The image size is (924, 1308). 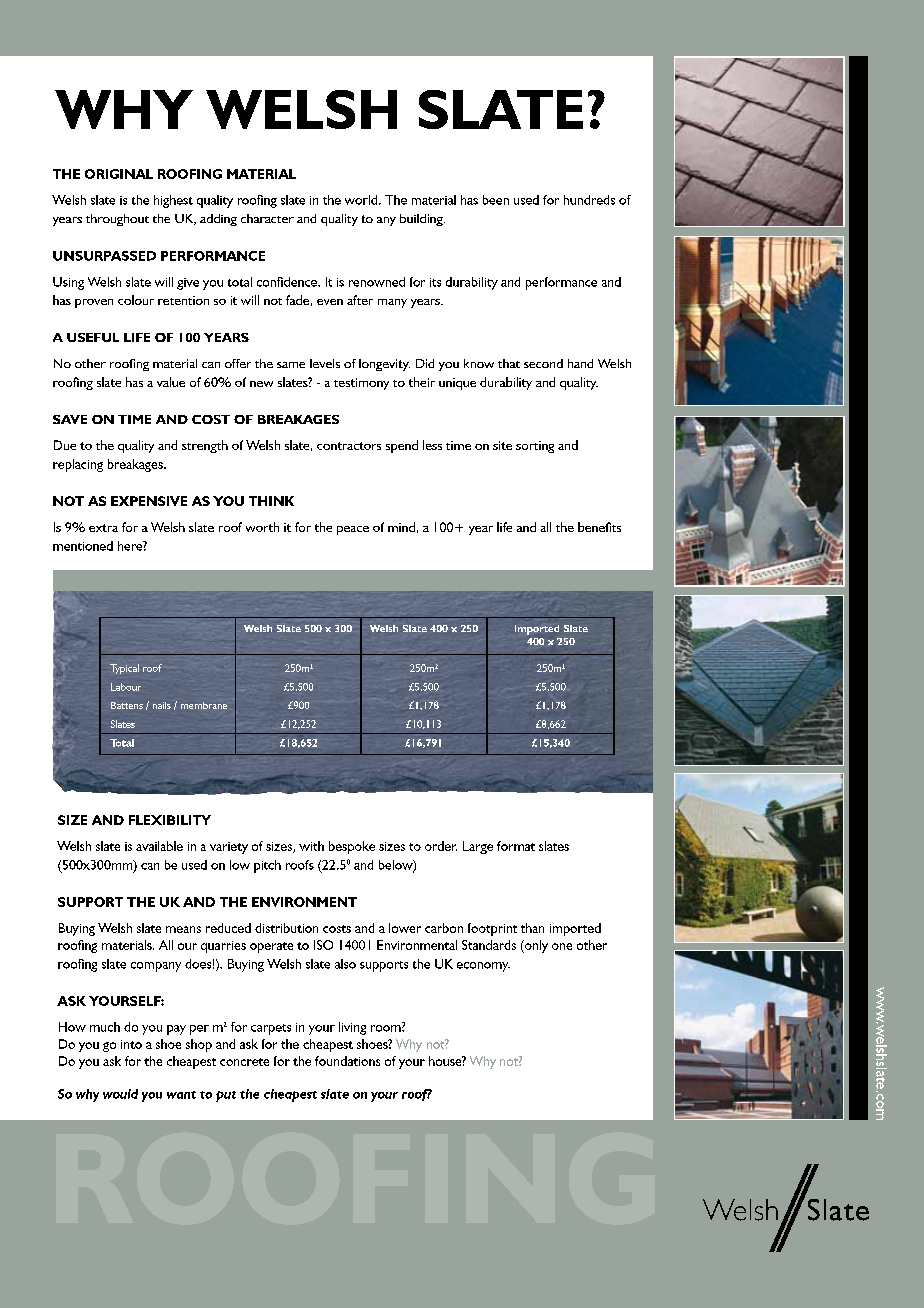 What do you see at coordinates (325, 363) in the page?
I see `levels` at bounding box center [325, 363].
